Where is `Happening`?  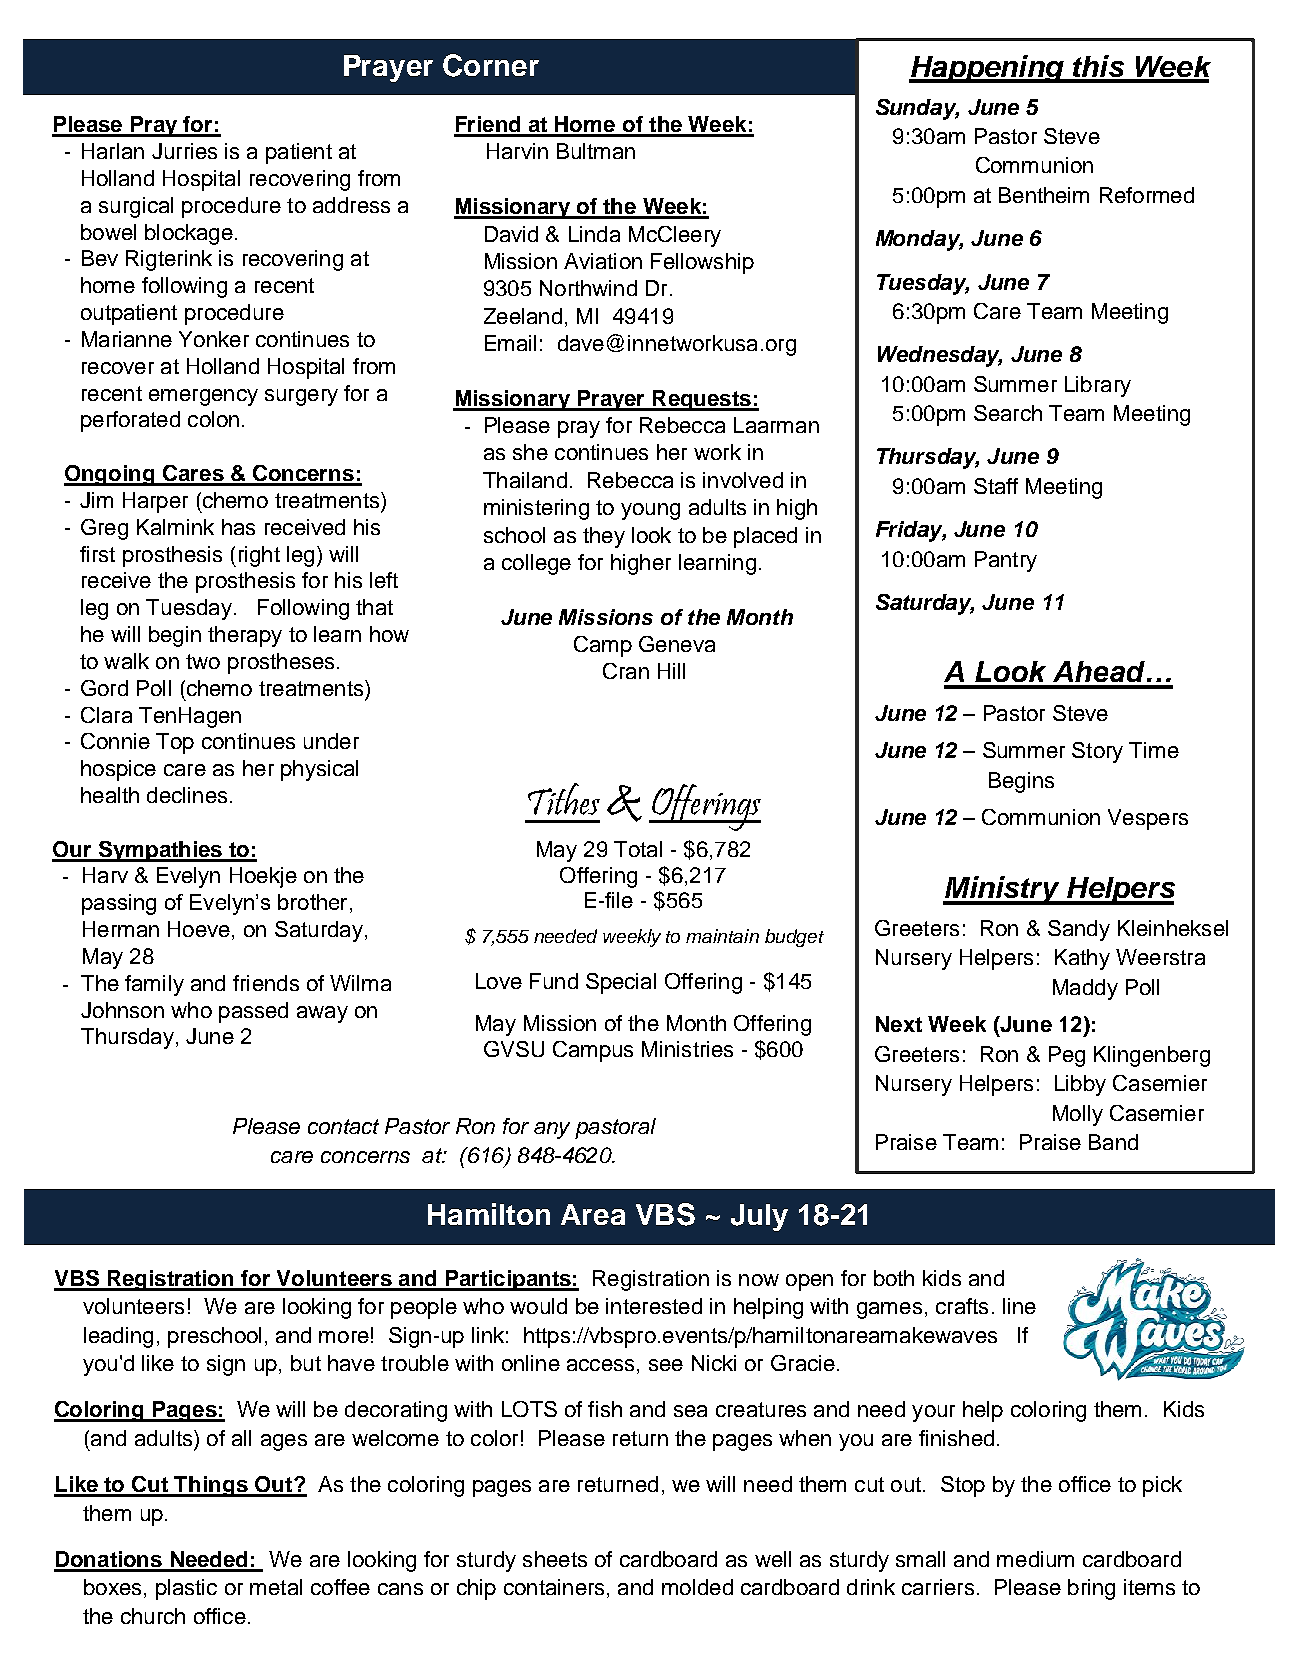
Happening is located at coordinates (987, 69).
